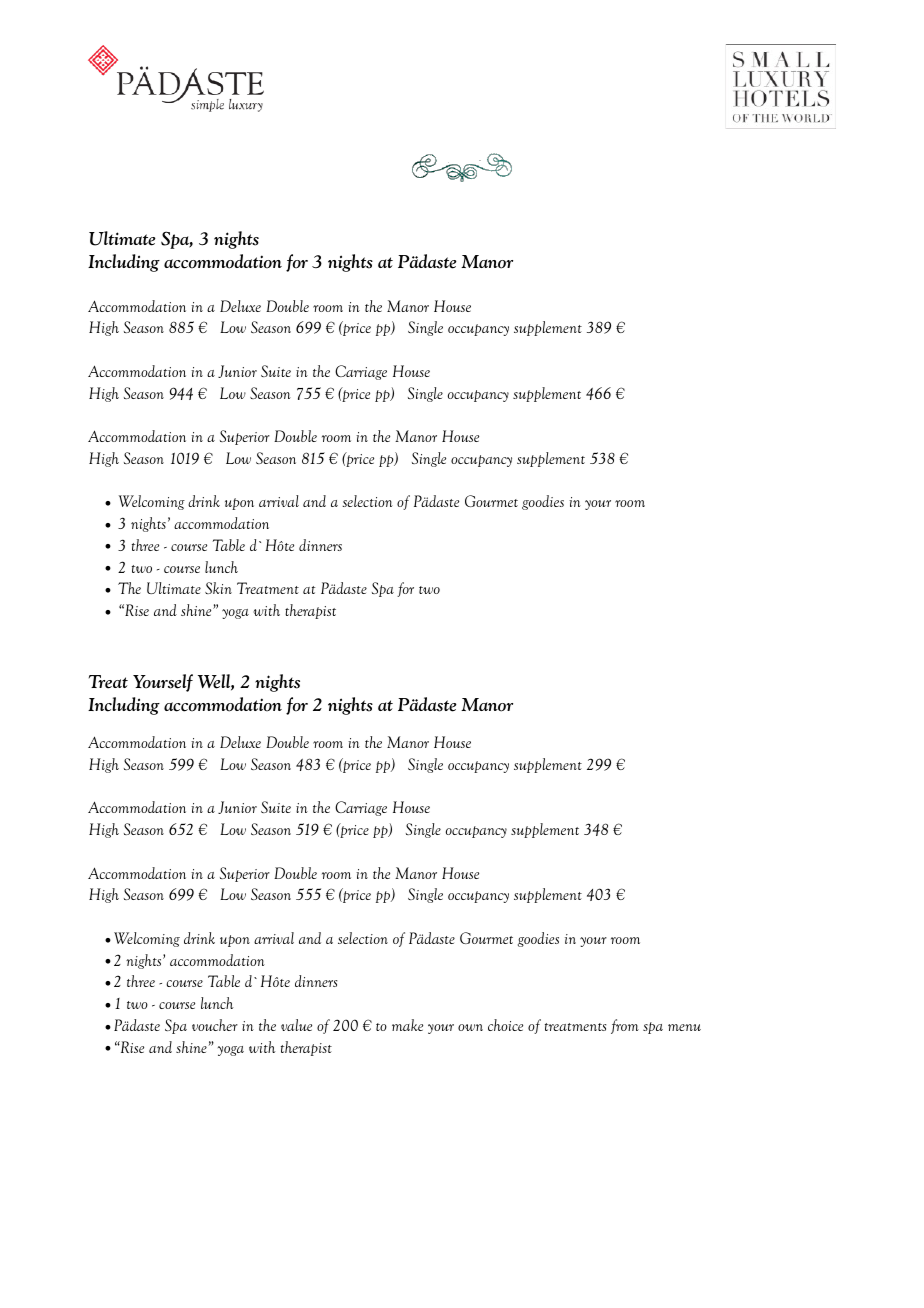 This image has height=1308, width=924. I want to click on choice, so click(505, 1025).
